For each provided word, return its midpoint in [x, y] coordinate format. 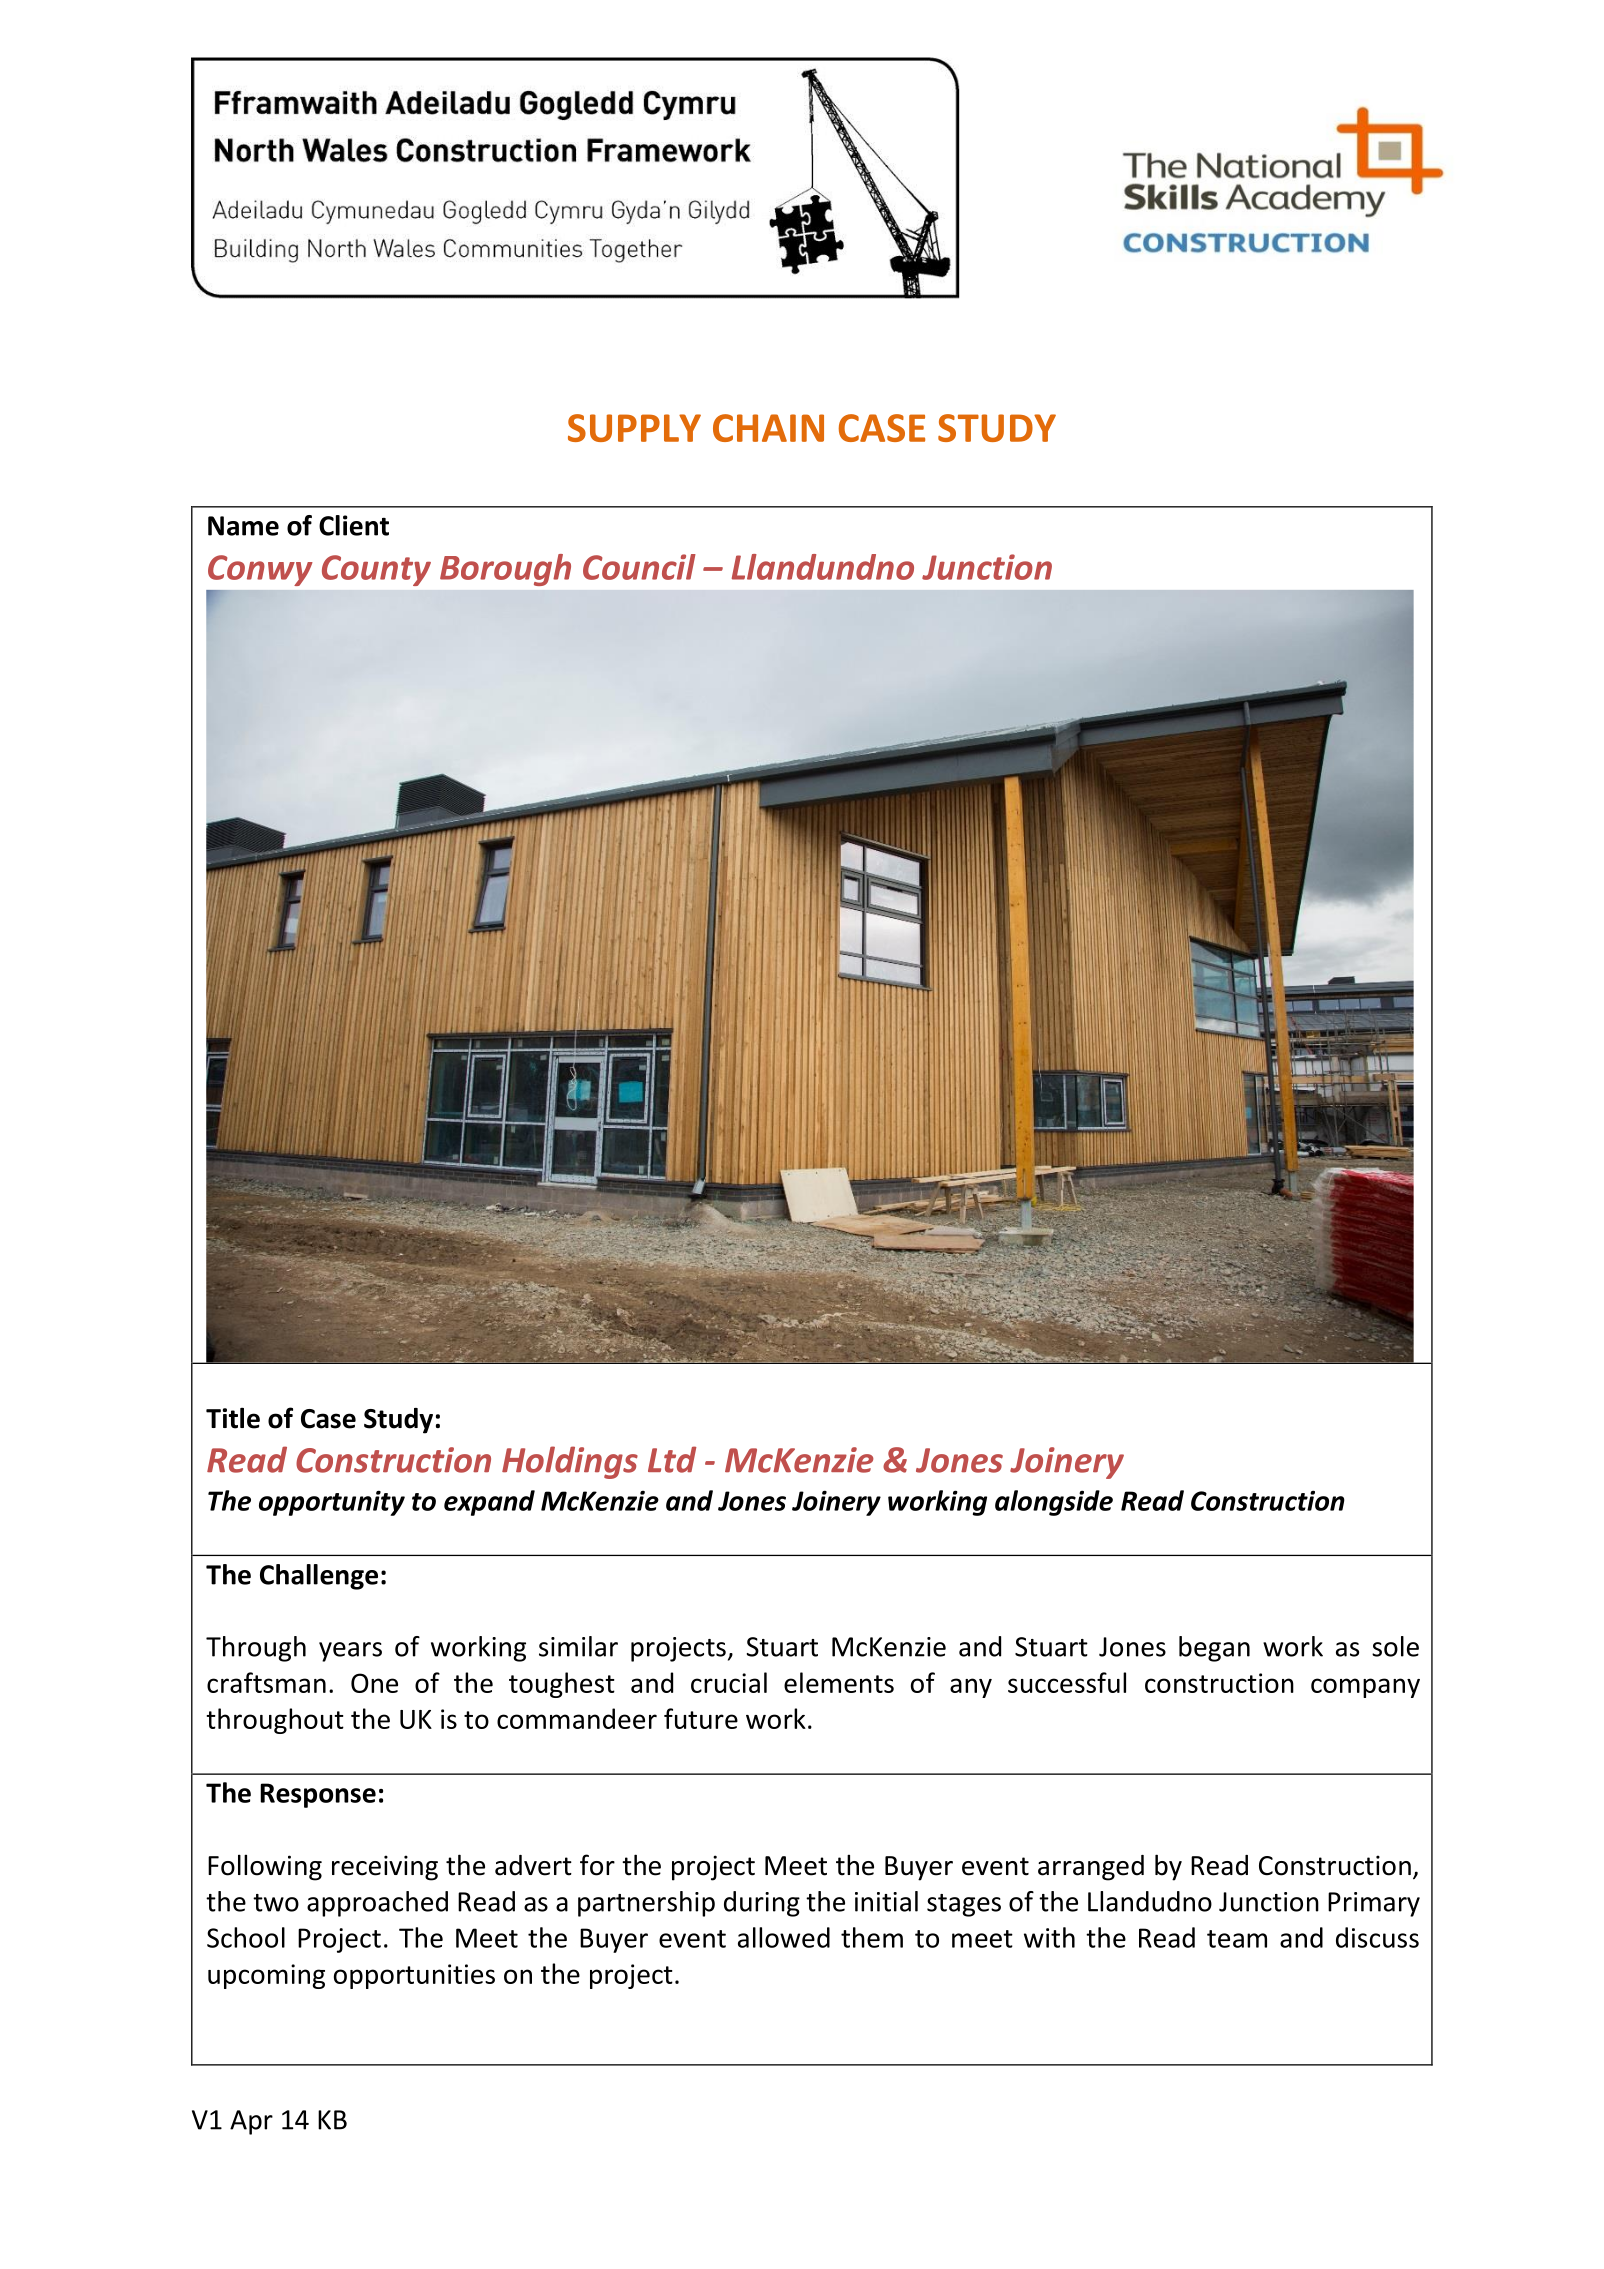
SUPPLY [634, 428]
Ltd [672, 1459]
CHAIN [768, 428]
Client [354, 525]
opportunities [414, 1976]
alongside [1054, 1503]
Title [233, 1418]
